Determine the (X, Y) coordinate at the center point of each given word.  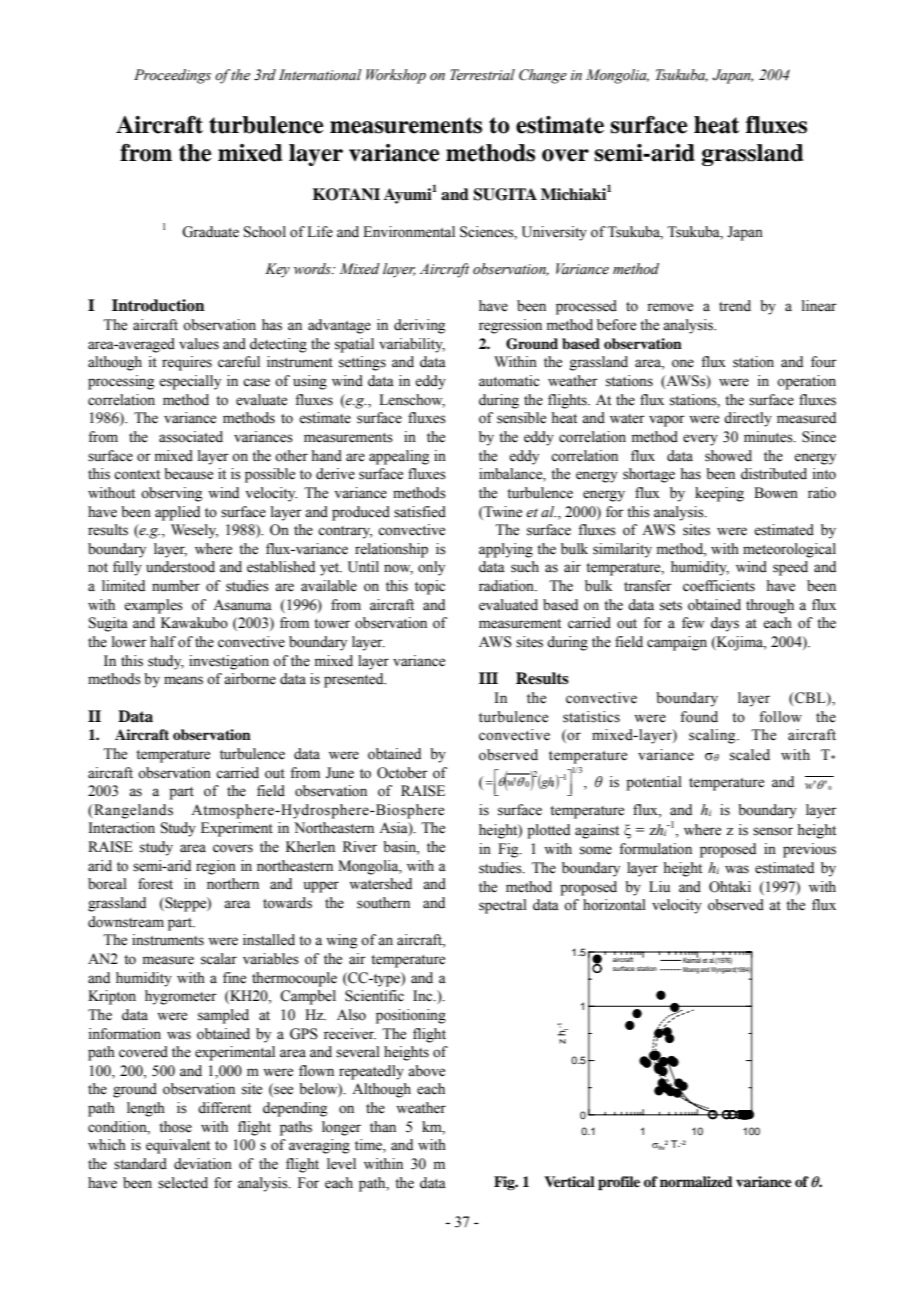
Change (543, 76)
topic (430, 587)
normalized (696, 1181)
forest (155, 884)
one (683, 363)
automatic (509, 381)
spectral (503, 906)
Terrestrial (482, 75)
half (163, 641)
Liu (659, 887)
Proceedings (172, 76)
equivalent (178, 1146)
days (725, 624)
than (383, 1126)
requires (187, 363)
